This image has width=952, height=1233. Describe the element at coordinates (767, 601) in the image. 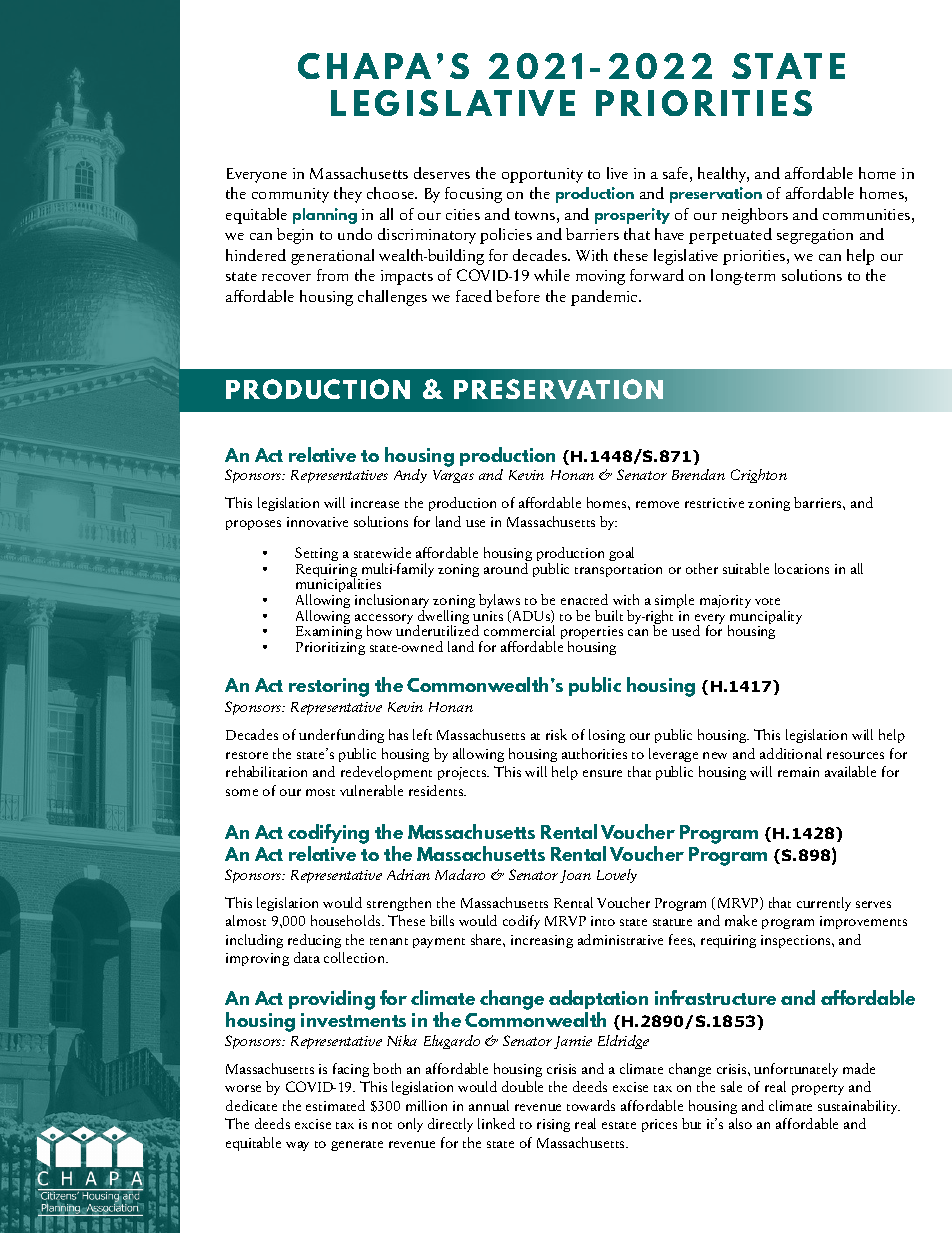

I see `vote` at that location.
